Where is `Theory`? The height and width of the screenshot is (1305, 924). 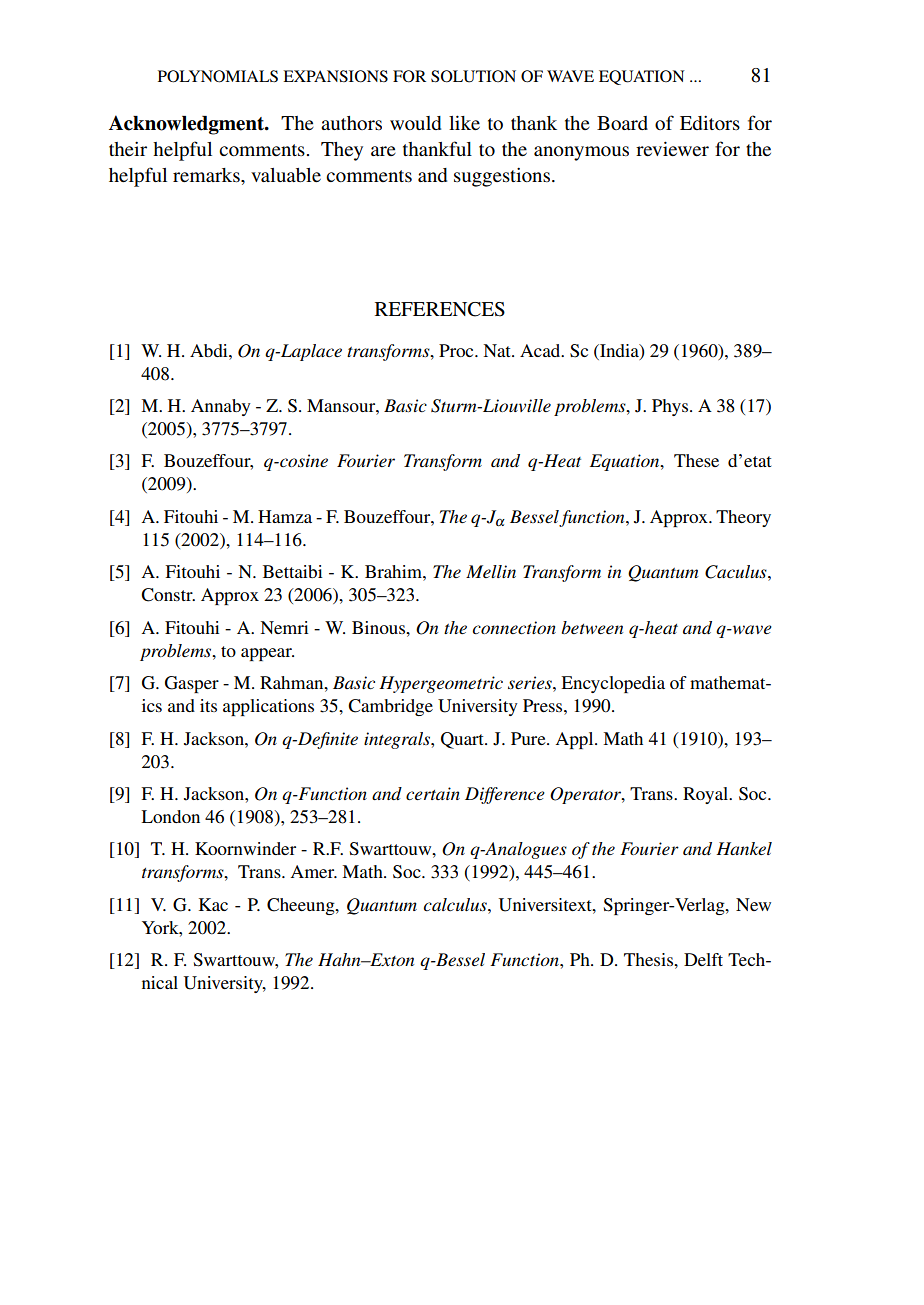
Theory is located at coordinates (743, 518).
